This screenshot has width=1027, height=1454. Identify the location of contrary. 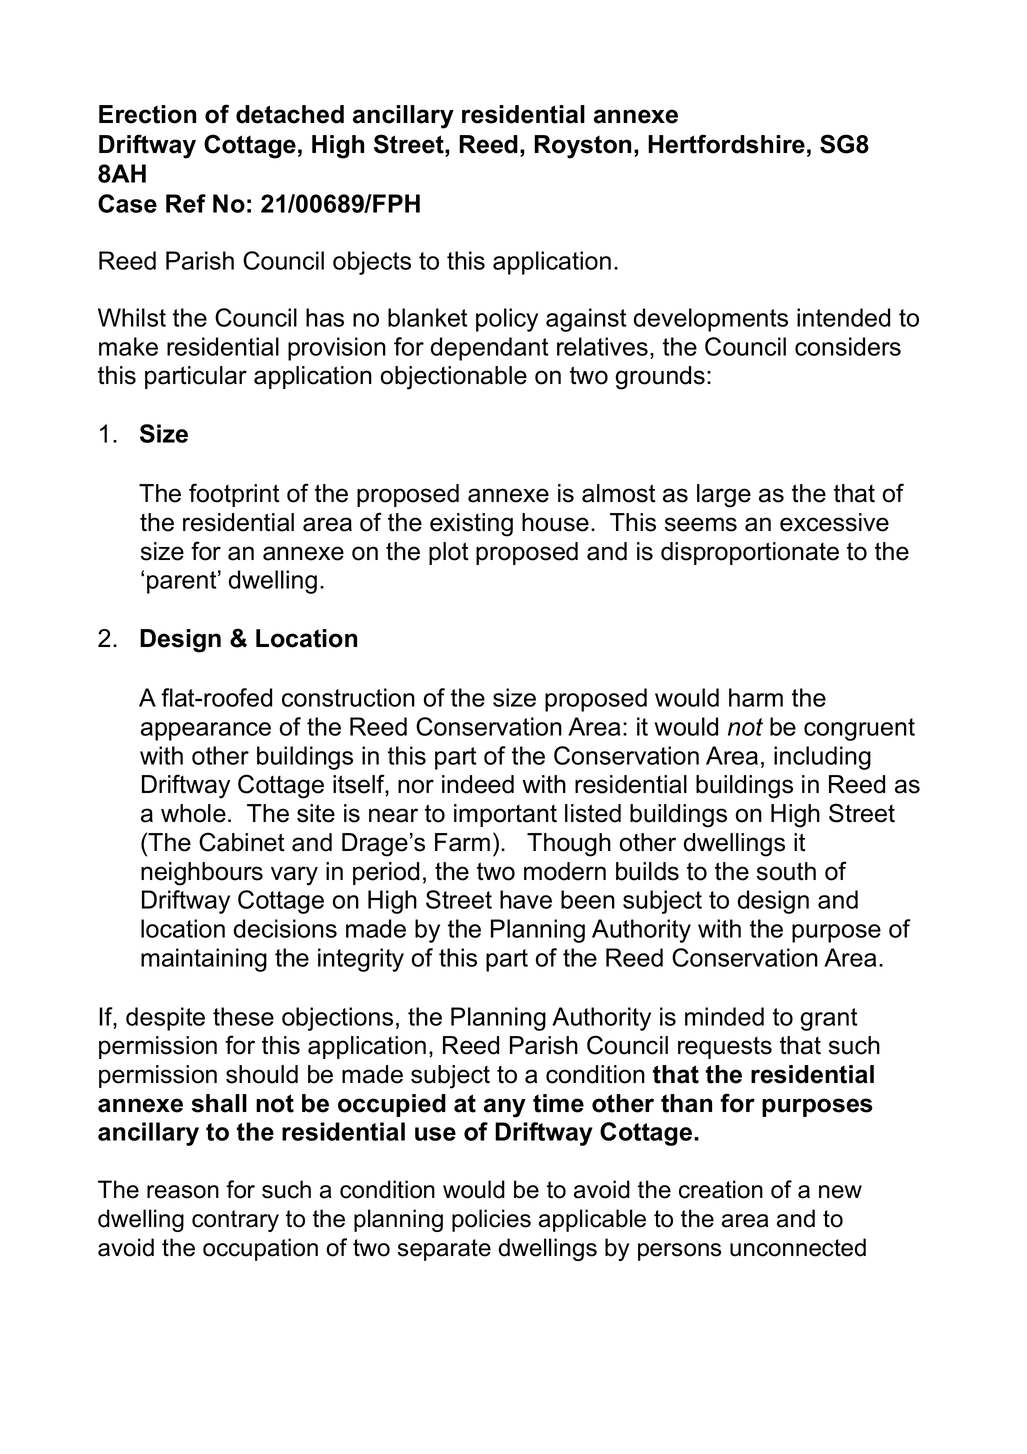
(235, 1221).
